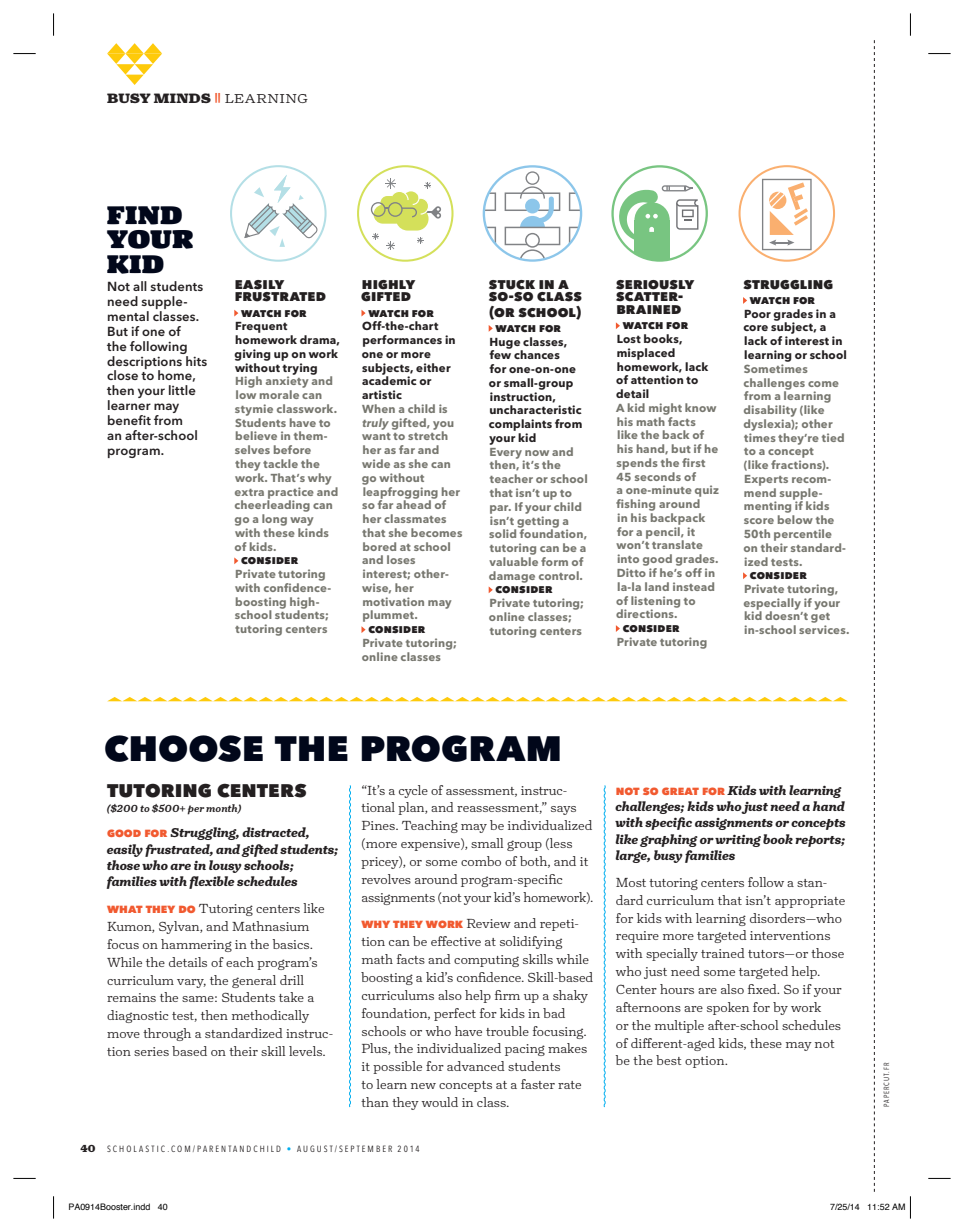 This screenshot has height=1232, width=964. I want to click on believe, so click(256, 435).
